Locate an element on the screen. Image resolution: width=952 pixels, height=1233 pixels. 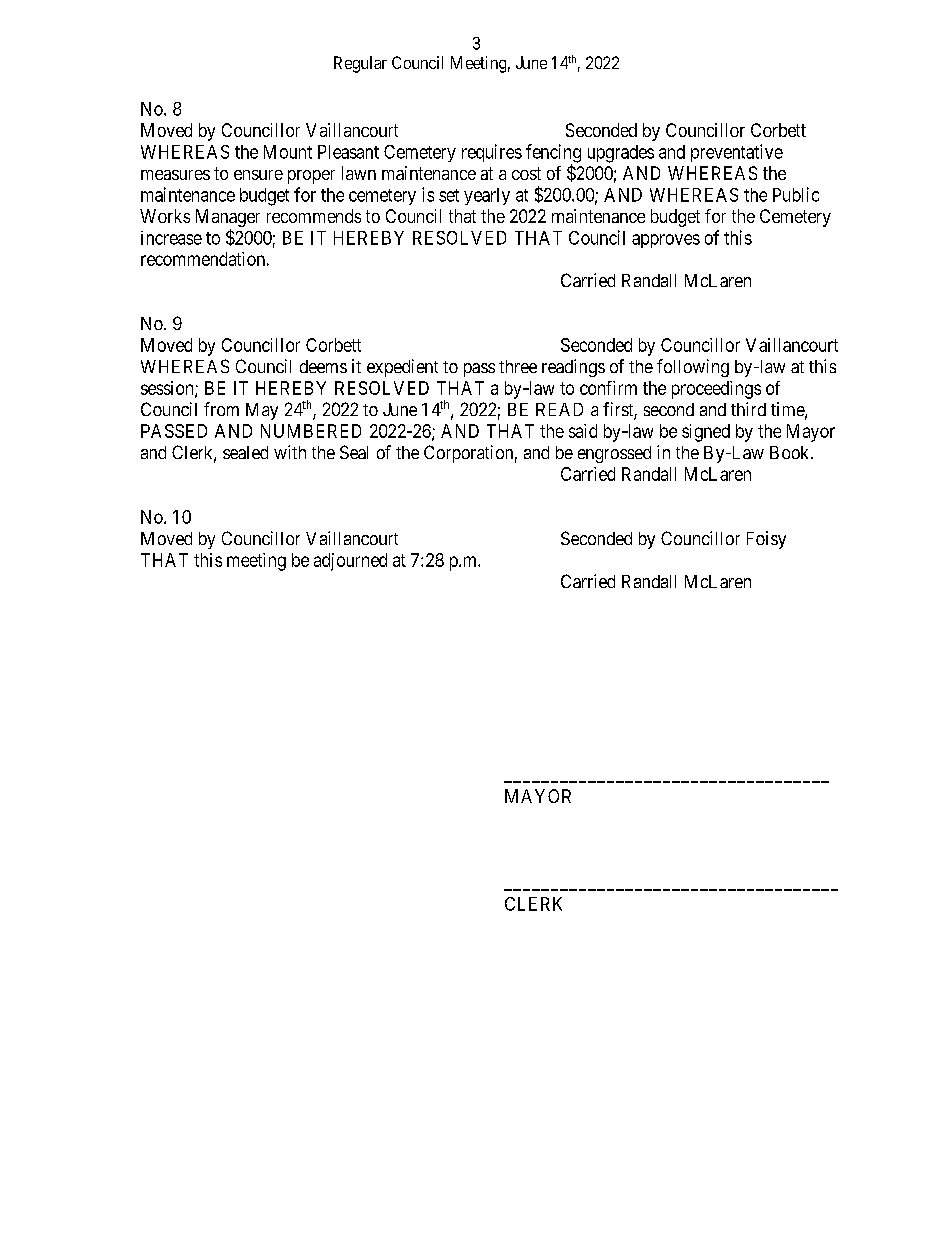
following is located at coordinates (693, 368).
